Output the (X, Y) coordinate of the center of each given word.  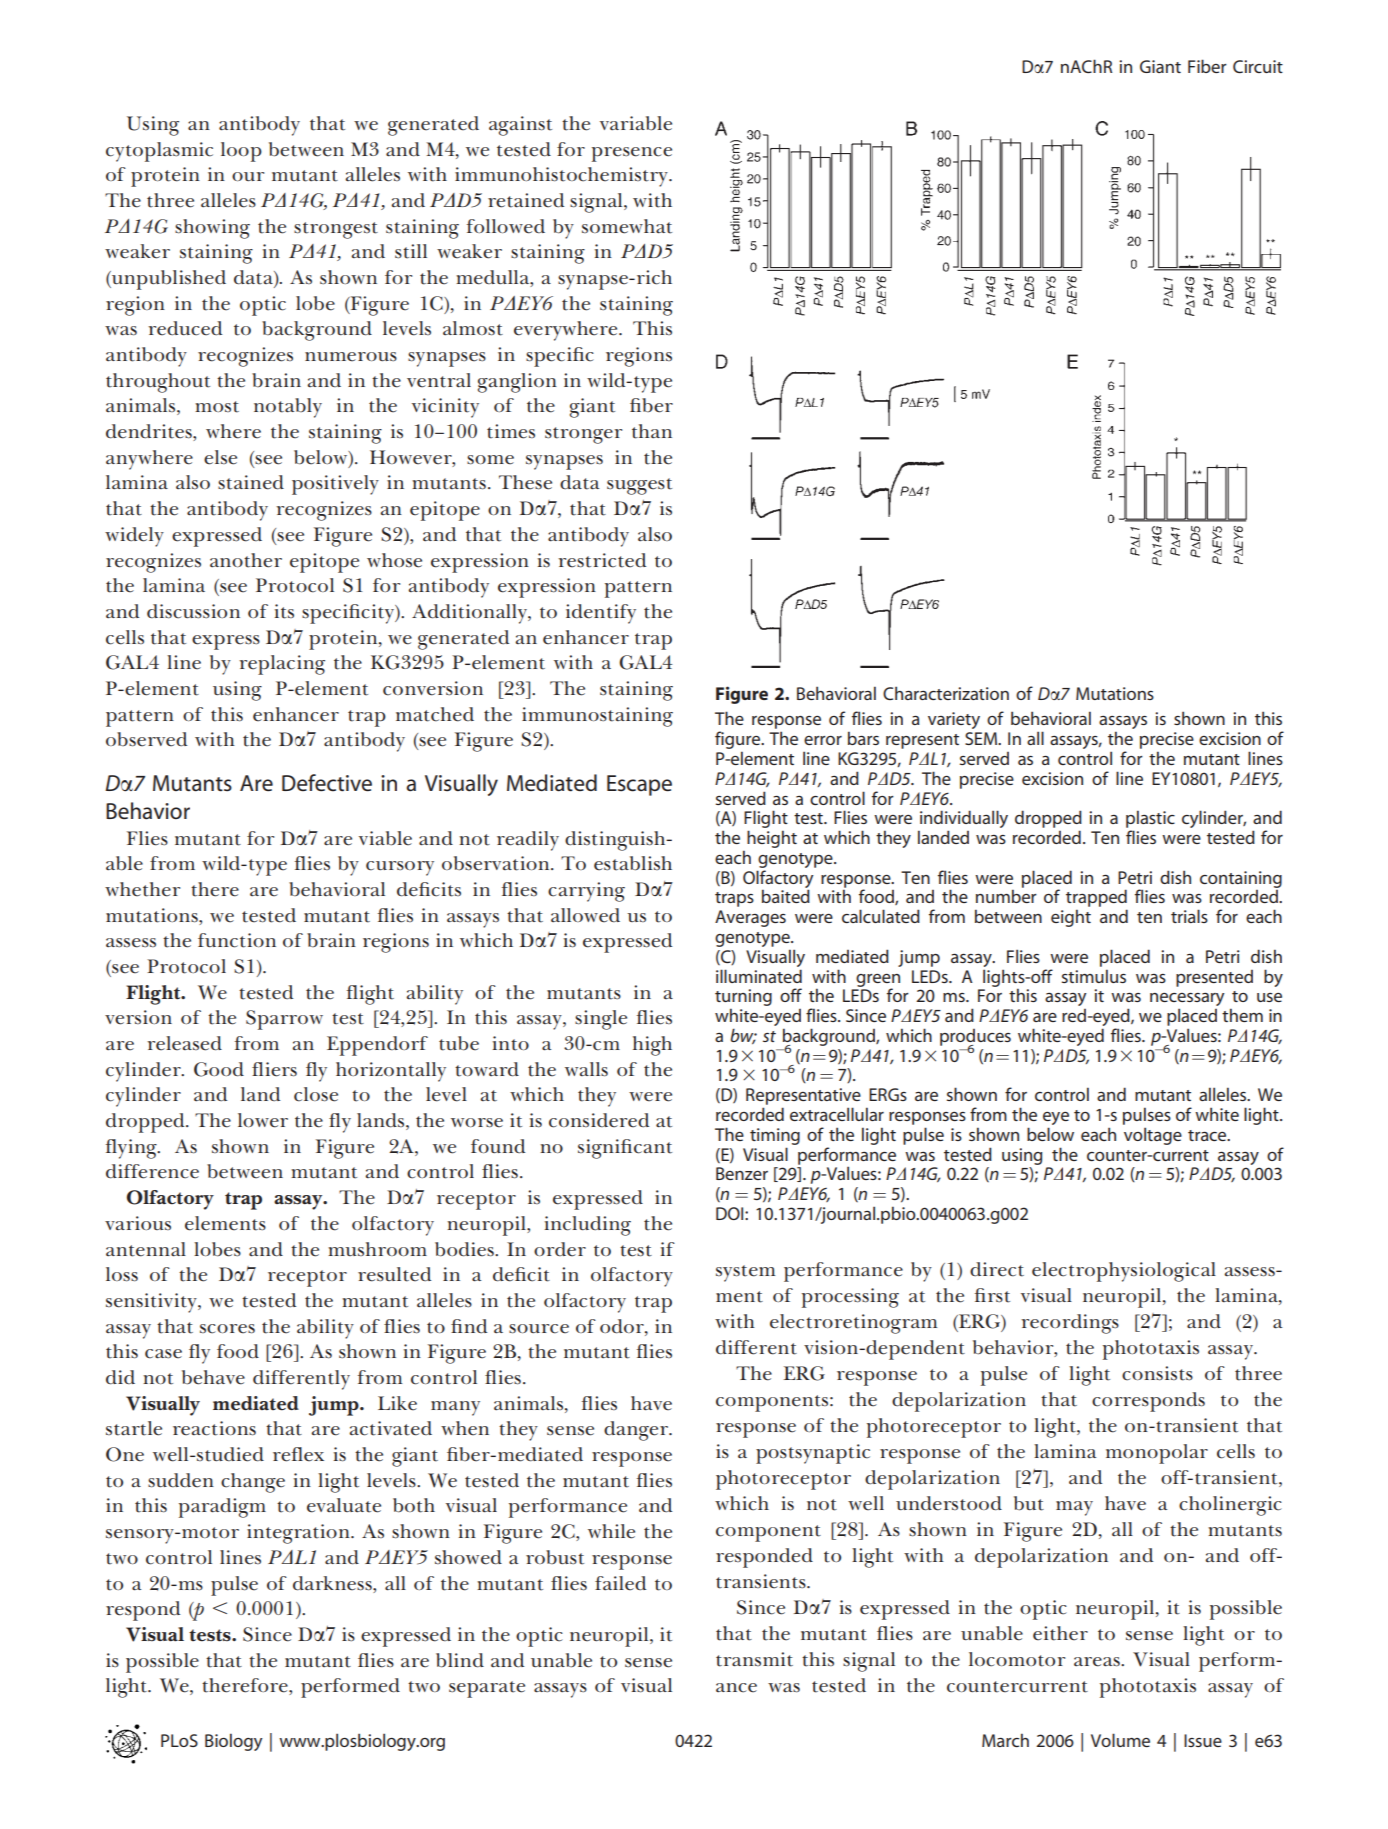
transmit (754, 1659)
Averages (750, 918)
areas (1098, 1662)
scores (227, 1329)
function (237, 940)
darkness (333, 1583)
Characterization (946, 693)
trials (1189, 916)
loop (241, 152)
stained (251, 482)
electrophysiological (1124, 1272)
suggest (639, 486)
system (745, 1273)
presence (632, 154)
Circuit (1258, 66)
